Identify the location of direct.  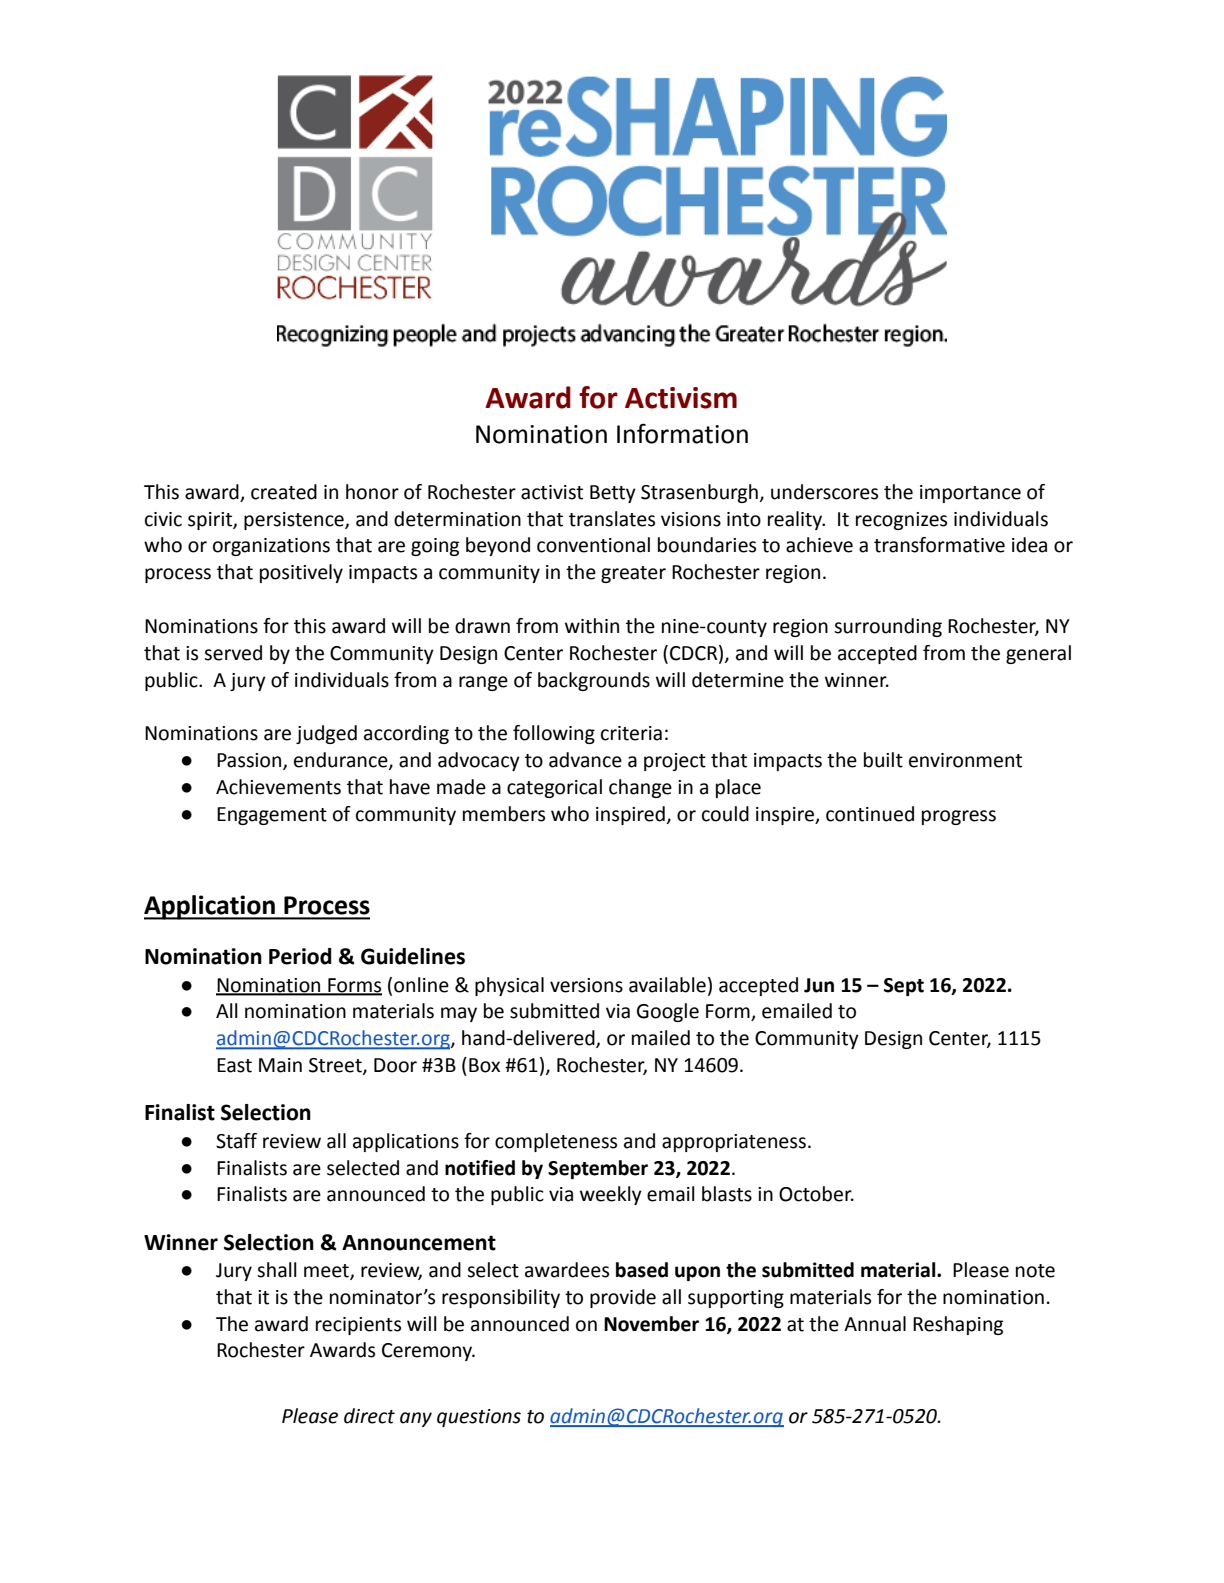
(369, 1416).
